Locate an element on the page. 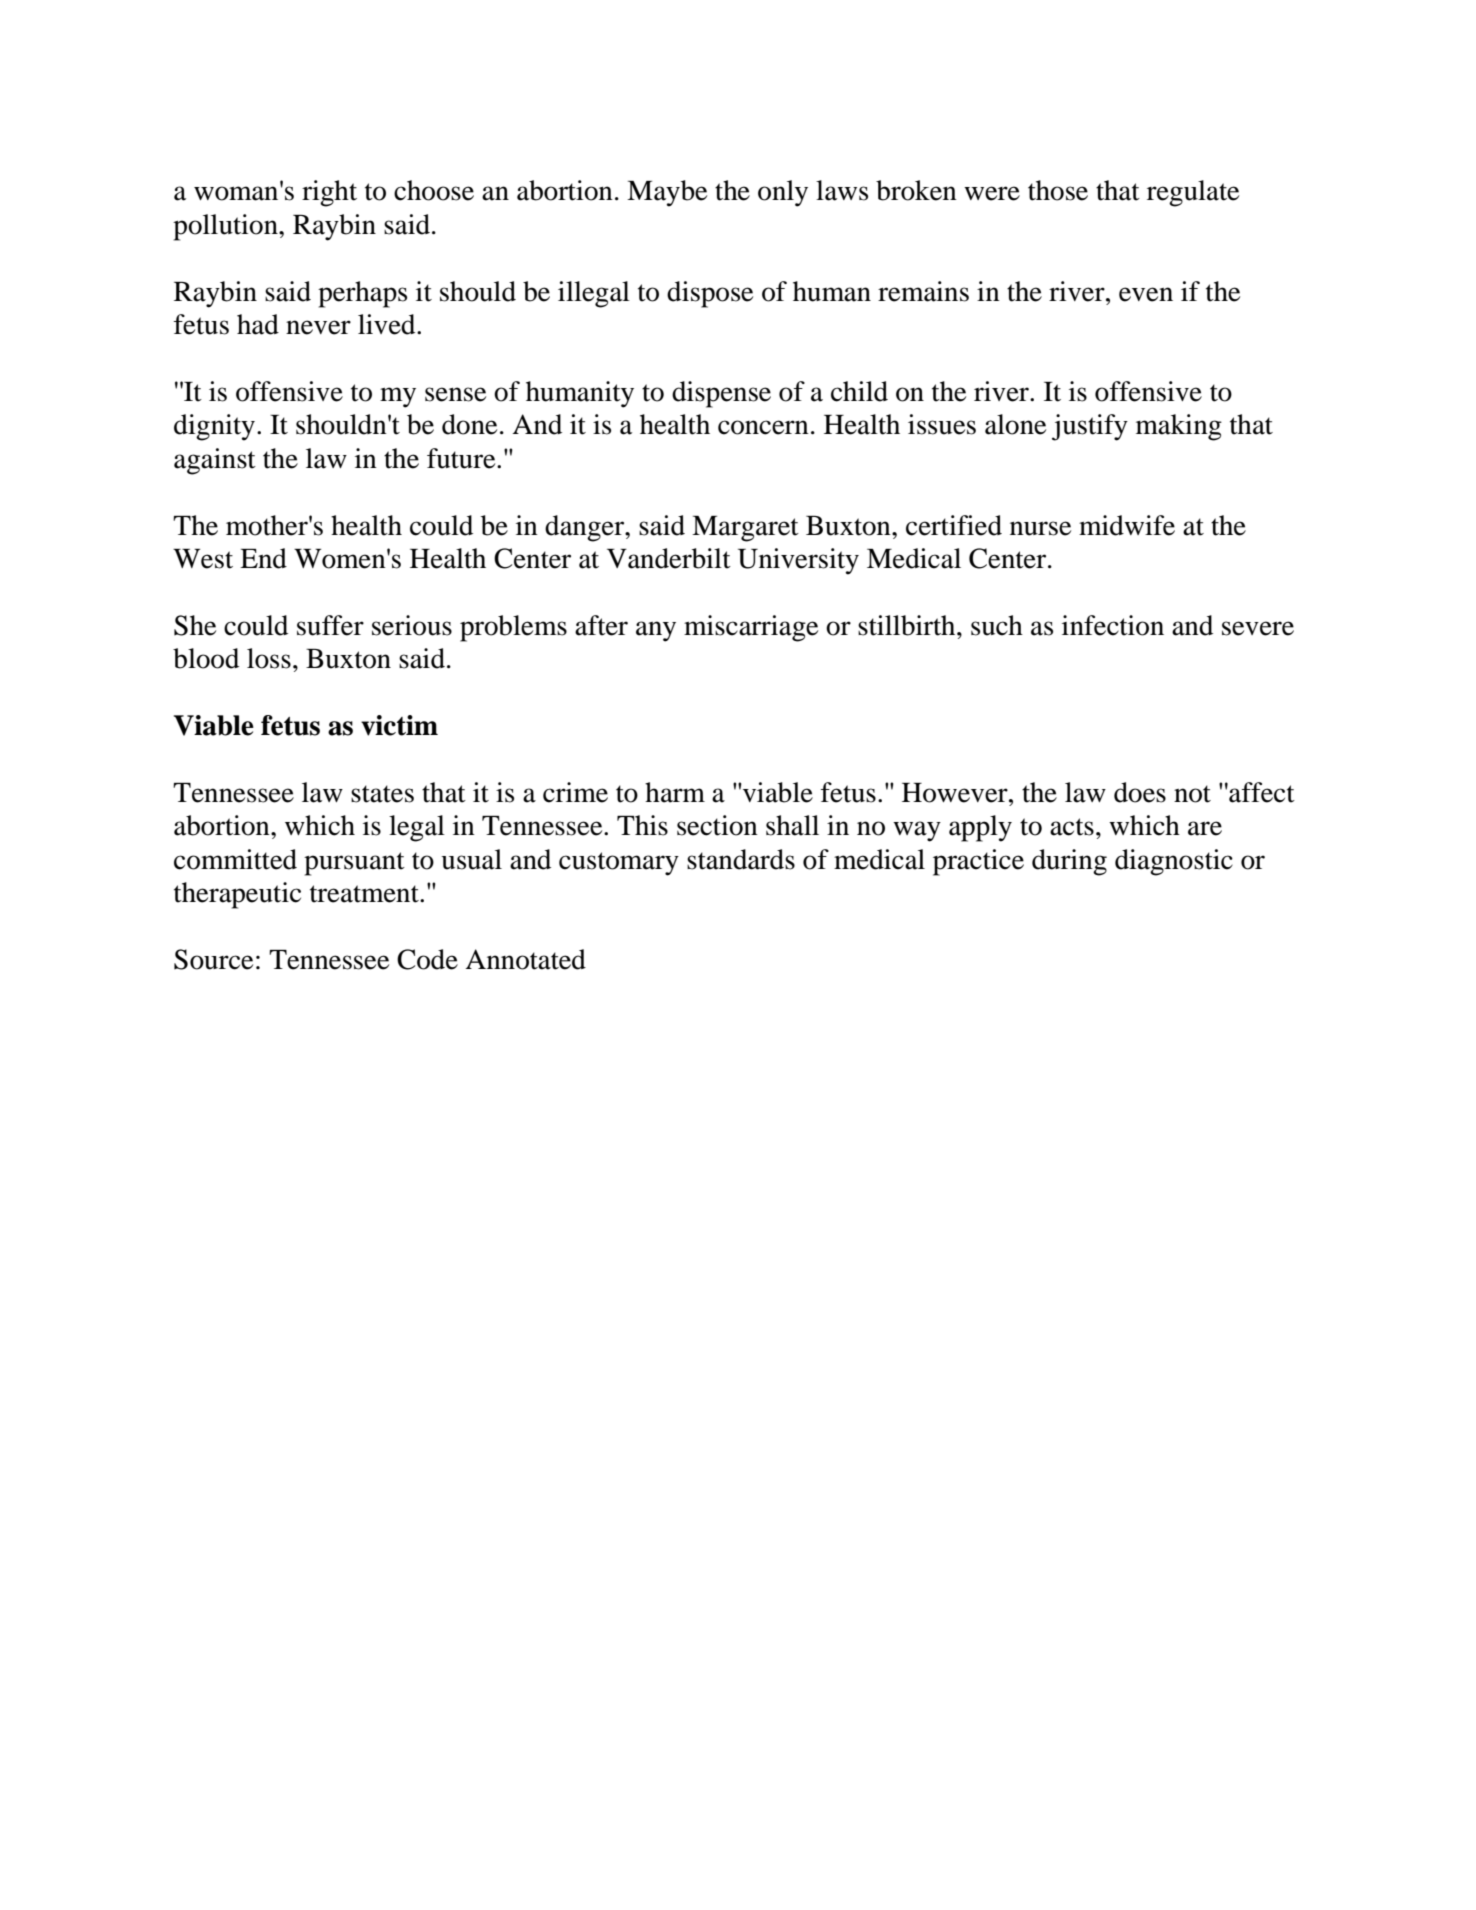 This image has width=1476, height=1910. Annotated is located at coordinates (525, 959).
